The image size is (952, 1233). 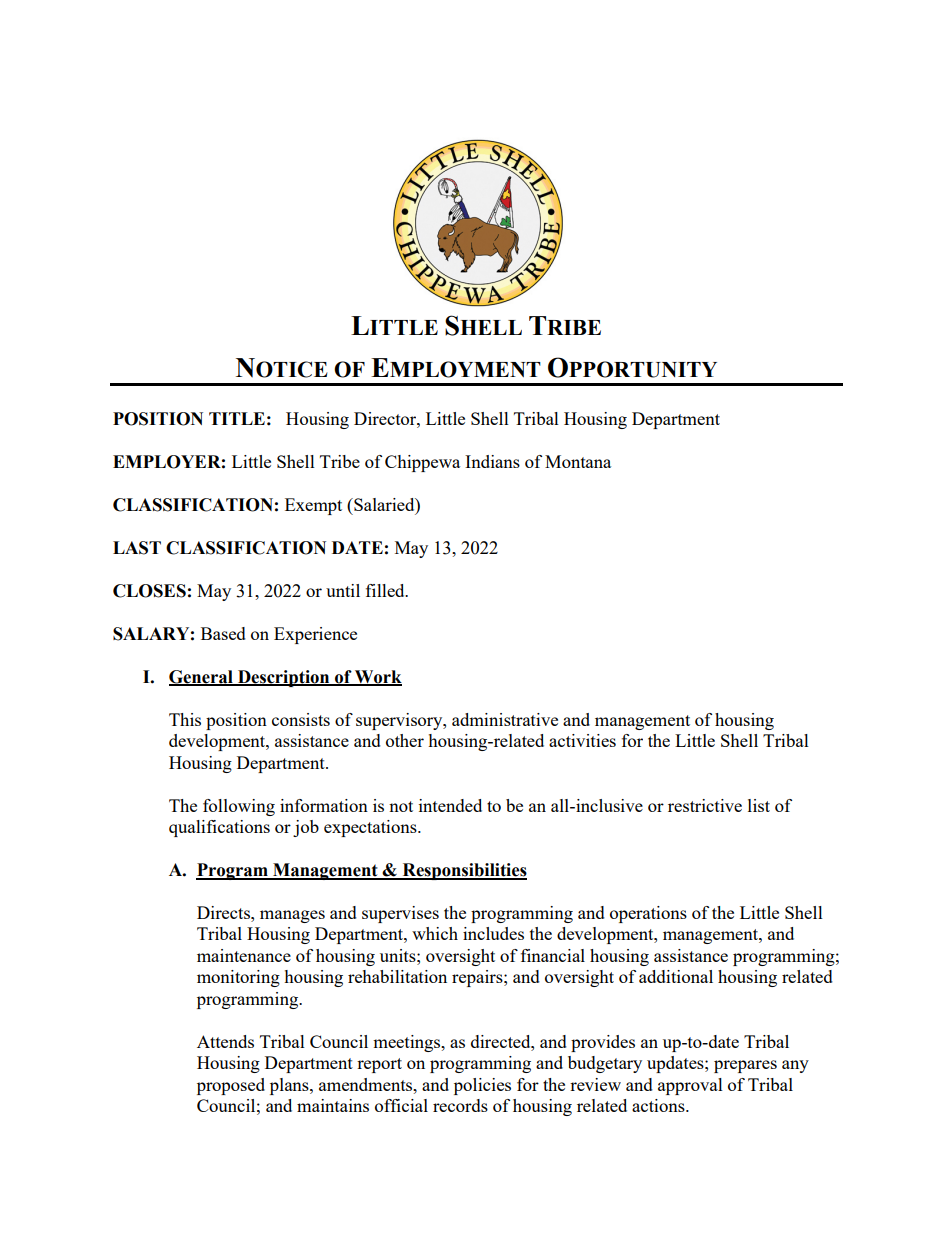 What do you see at coordinates (582, 740) in the image?
I see `activities` at bounding box center [582, 740].
